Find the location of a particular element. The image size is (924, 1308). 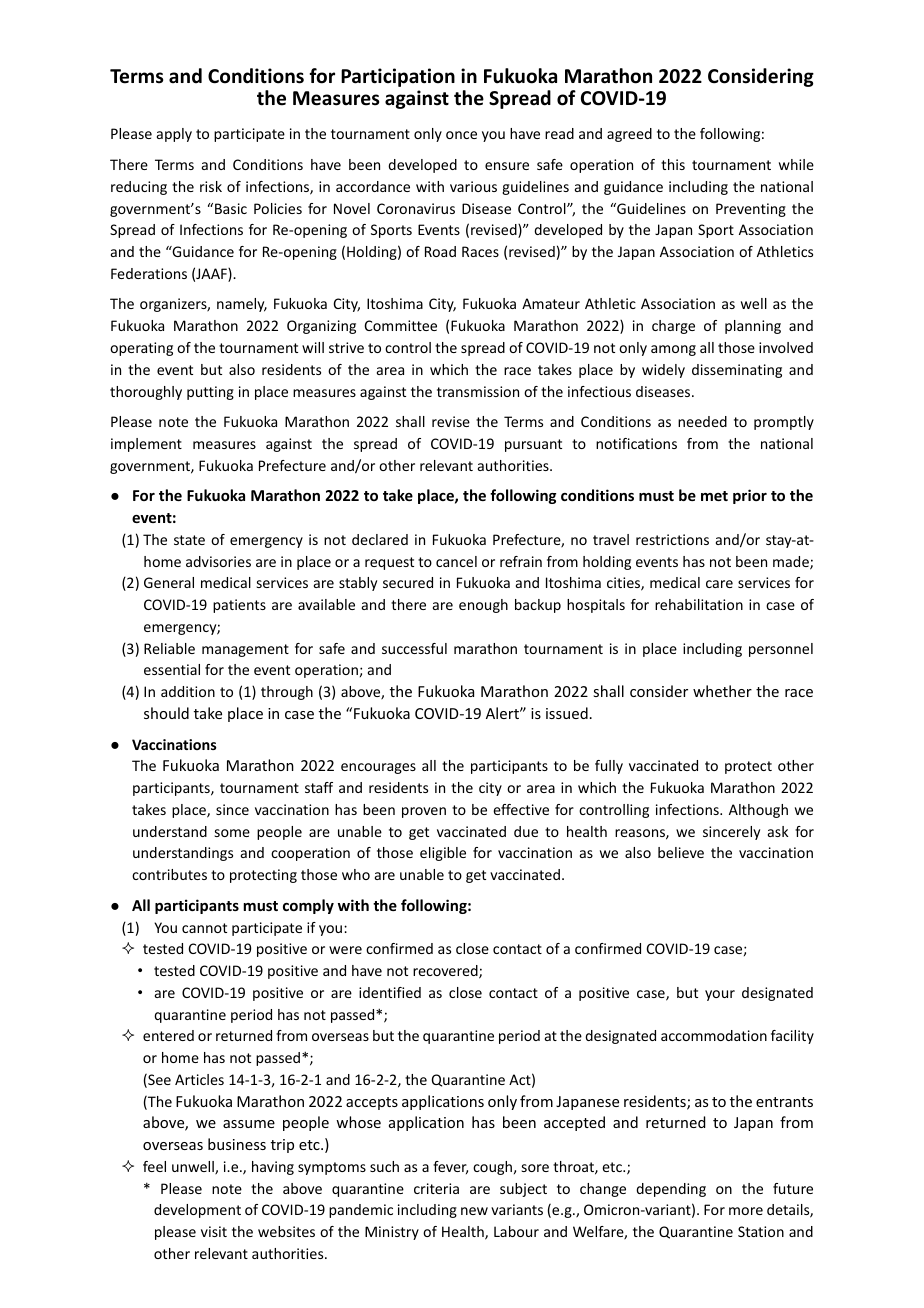

management is located at coordinates (245, 650).
